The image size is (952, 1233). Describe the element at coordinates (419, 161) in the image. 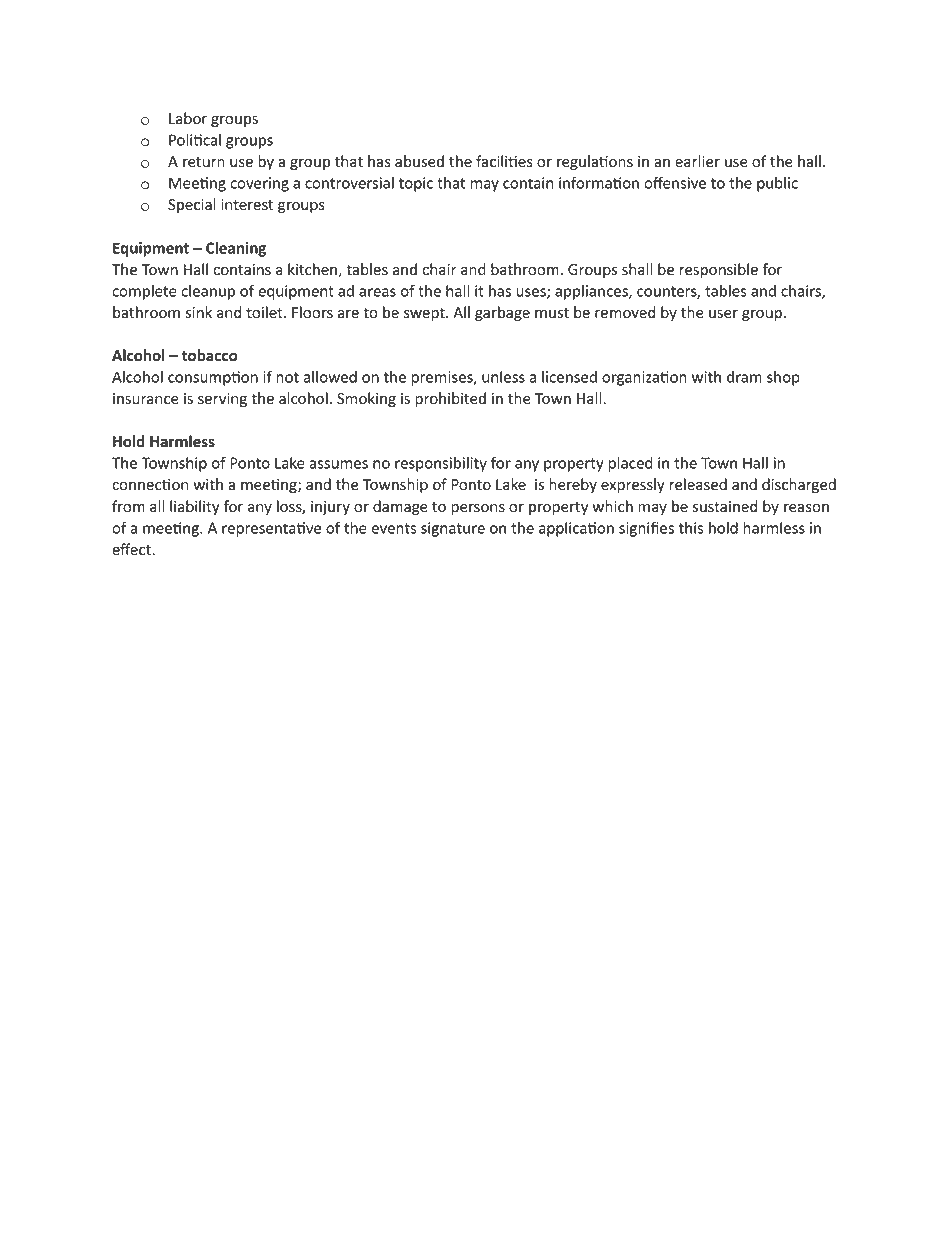

I see `abused` at that location.
